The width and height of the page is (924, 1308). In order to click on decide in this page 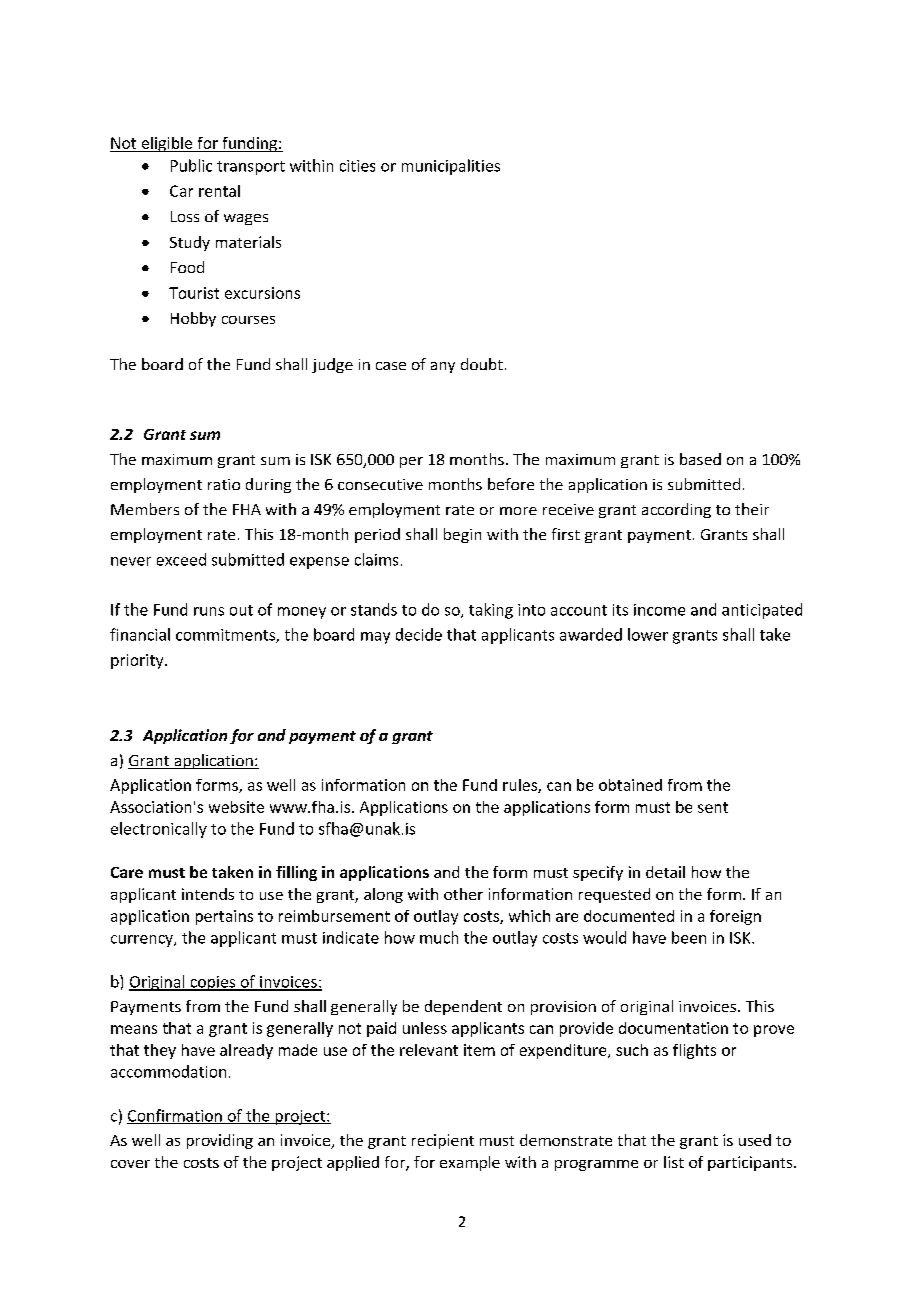, I will do `click(419, 634)`.
